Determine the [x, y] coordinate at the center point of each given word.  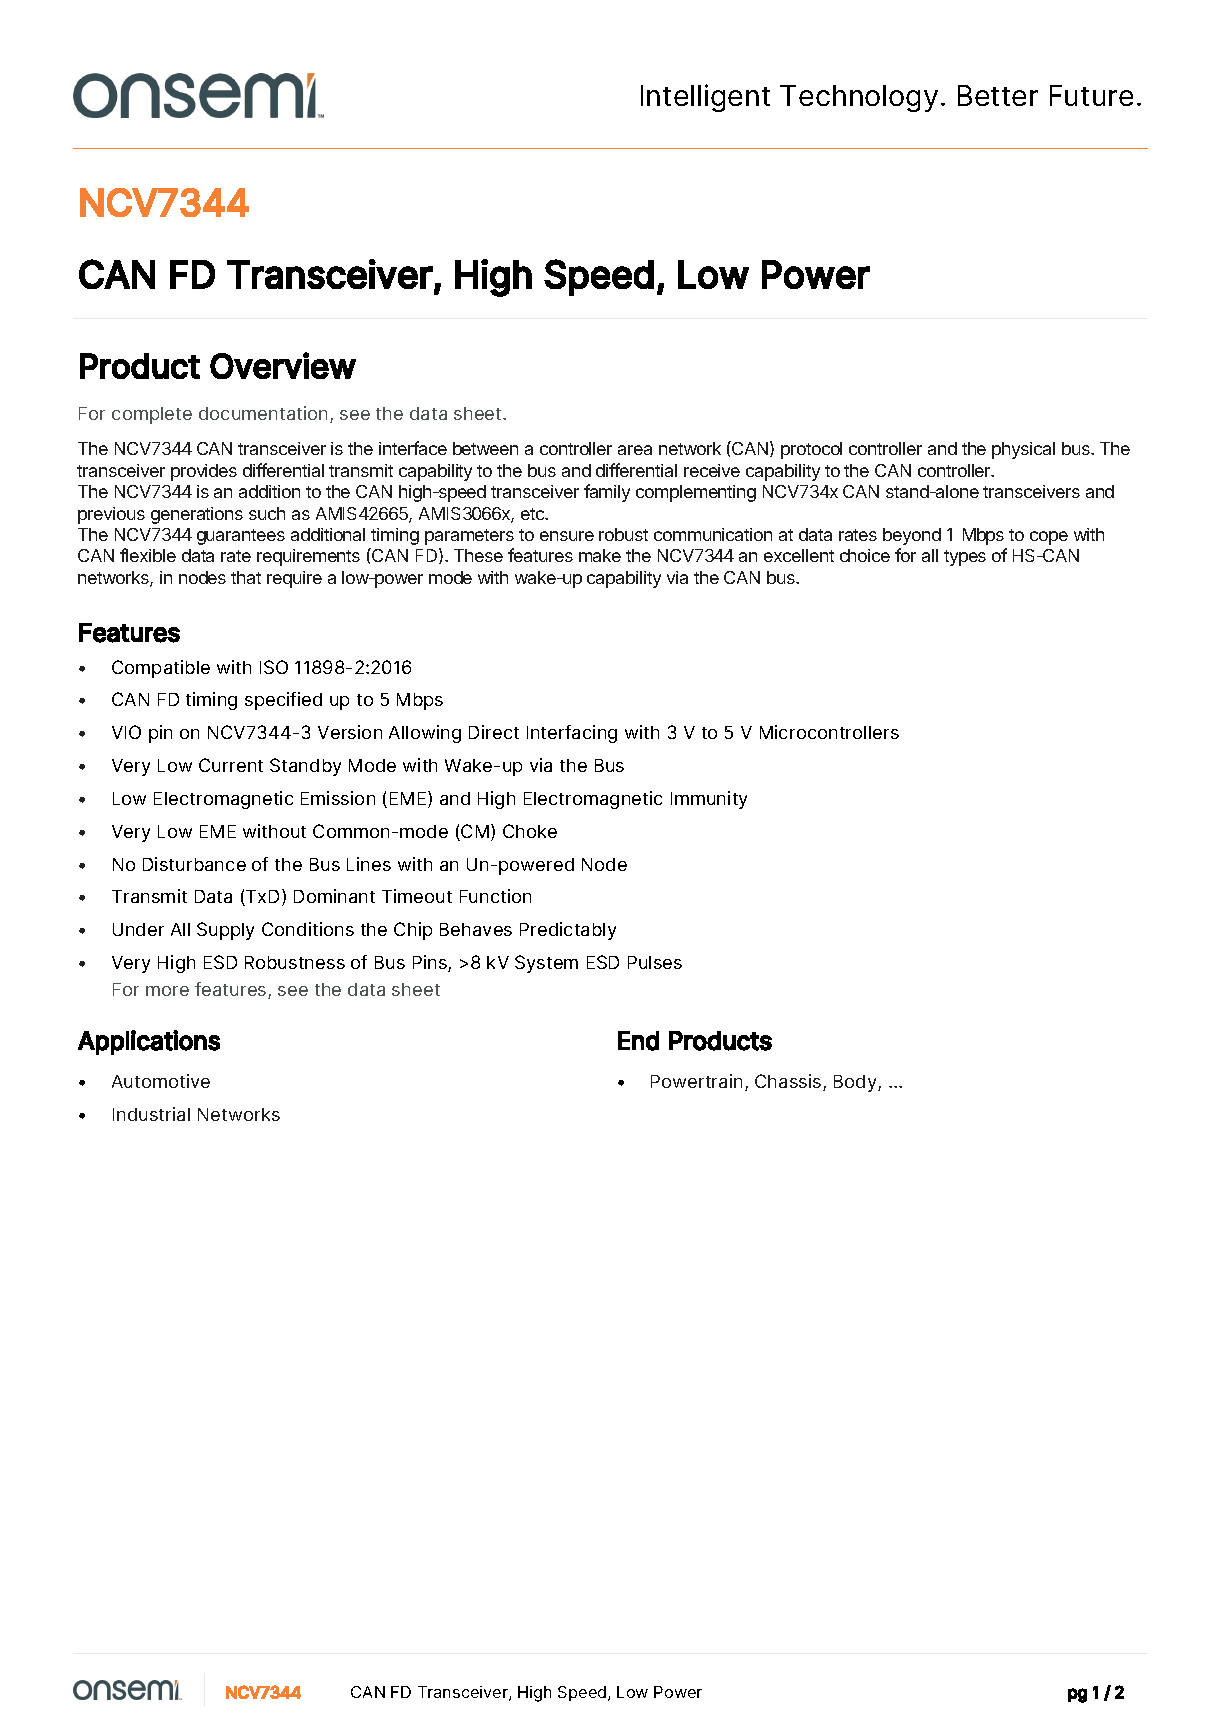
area [635, 450]
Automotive [161, 1081]
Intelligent [705, 98]
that [246, 577]
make [600, 555]
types [965, 558]
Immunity [709, 800]
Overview [283, 365]
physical [1023, 450]
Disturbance [194, 864]
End [638, 1041]
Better [998, 95]
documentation [263, 413]
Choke [530, 831]
